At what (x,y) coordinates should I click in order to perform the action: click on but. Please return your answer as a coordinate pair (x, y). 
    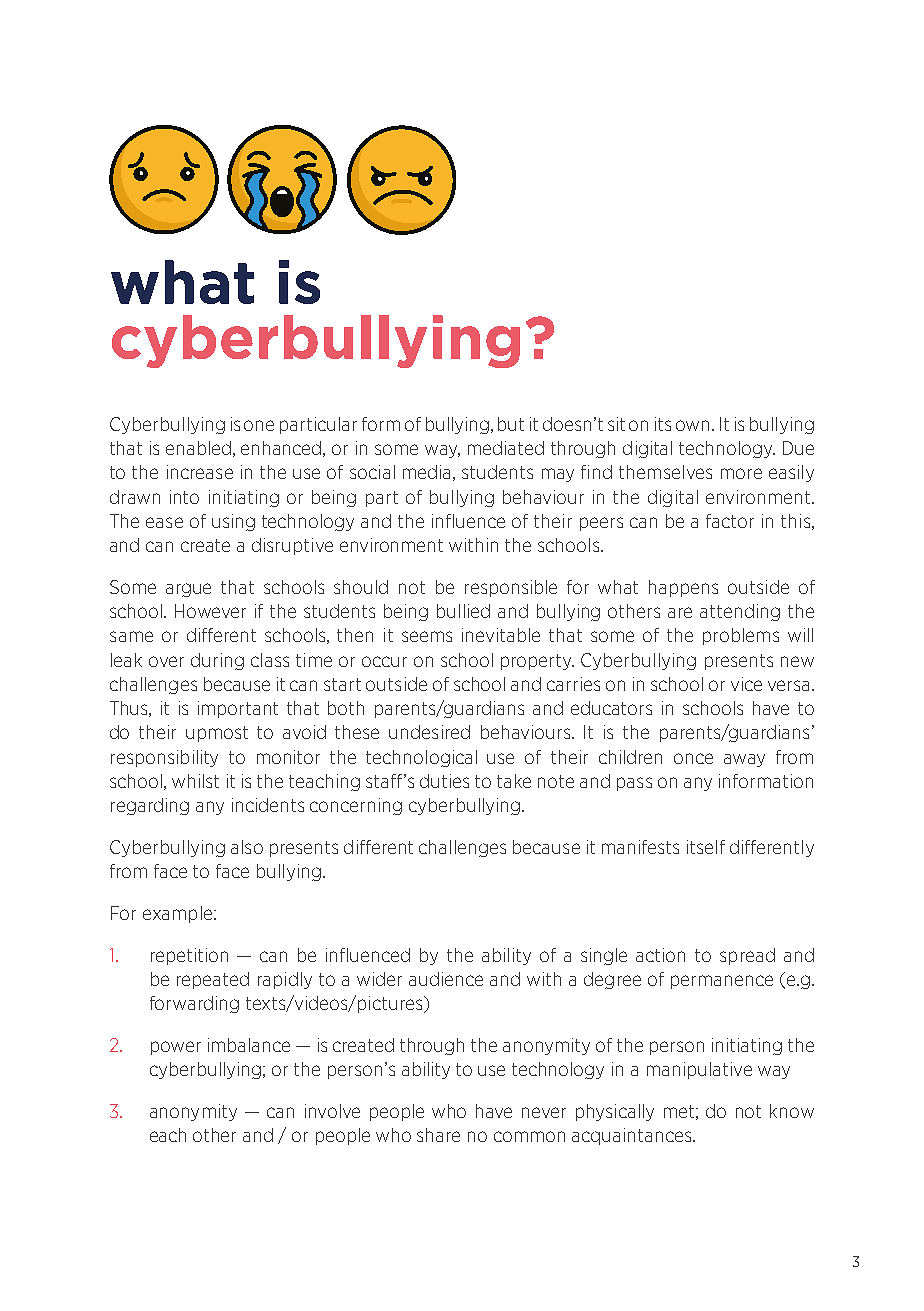
    Looking at the image, I should click on (511, 424).
